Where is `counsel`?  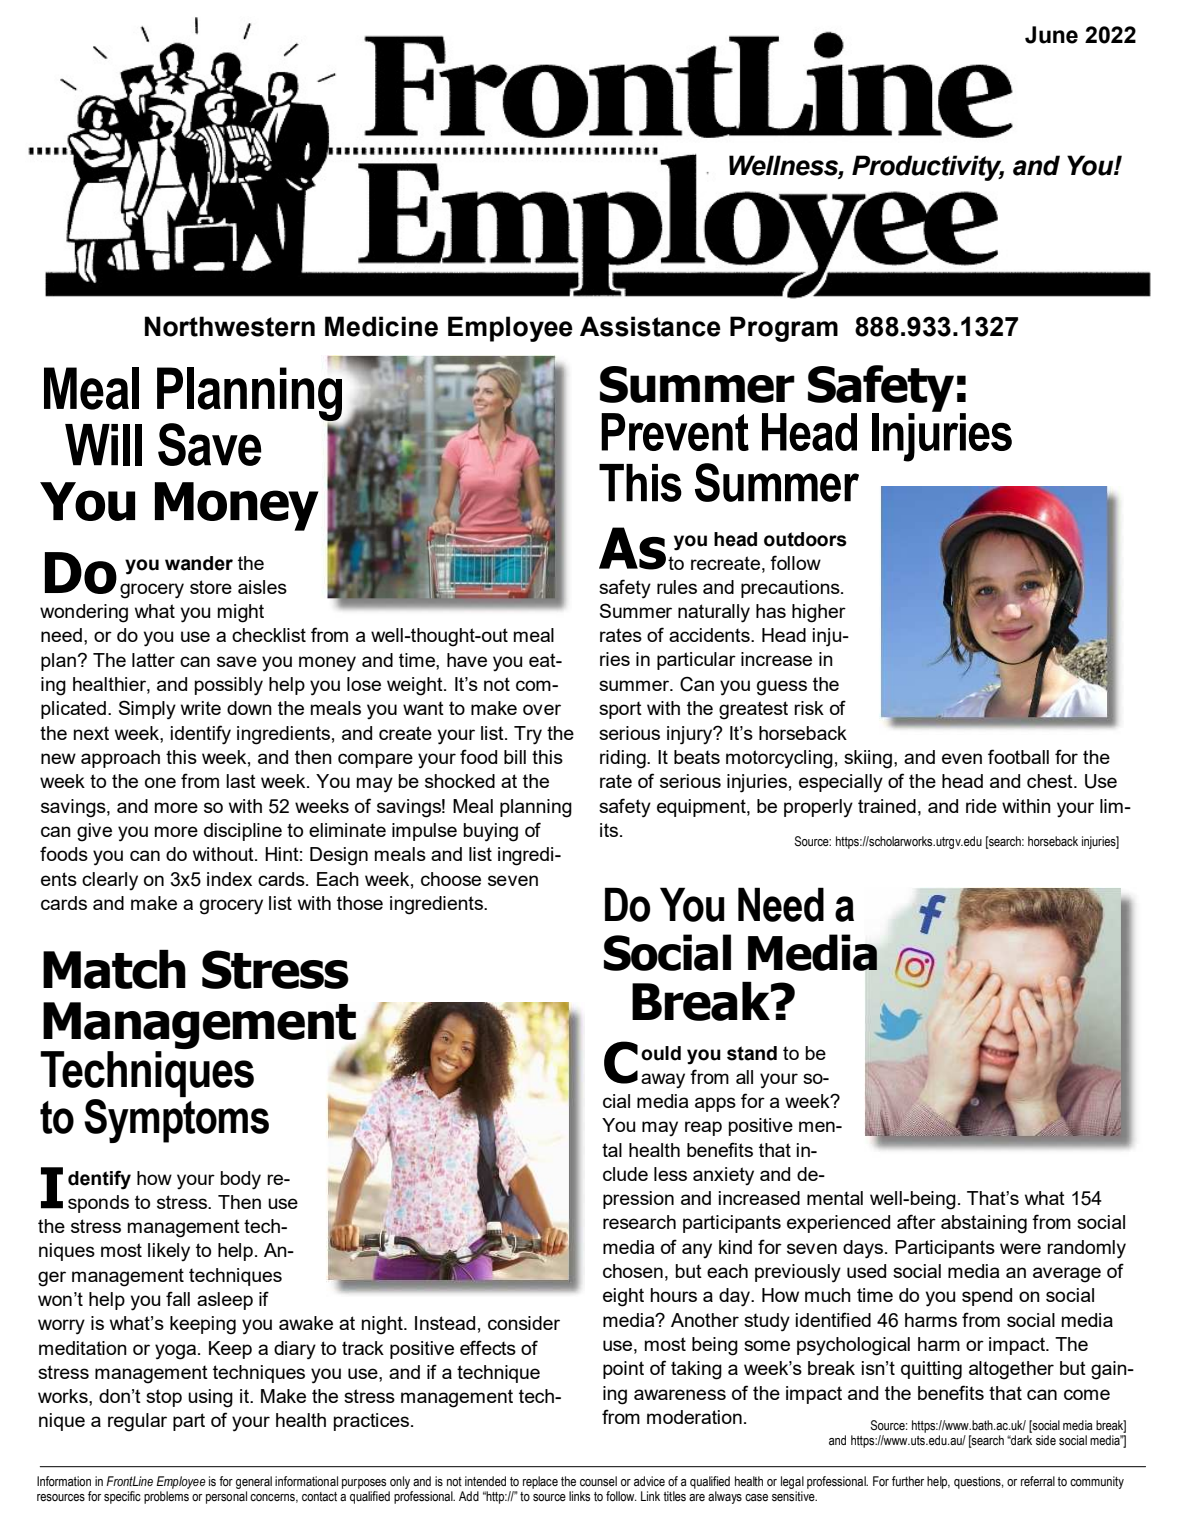 counsel is located at coordinates (598, 1481).
